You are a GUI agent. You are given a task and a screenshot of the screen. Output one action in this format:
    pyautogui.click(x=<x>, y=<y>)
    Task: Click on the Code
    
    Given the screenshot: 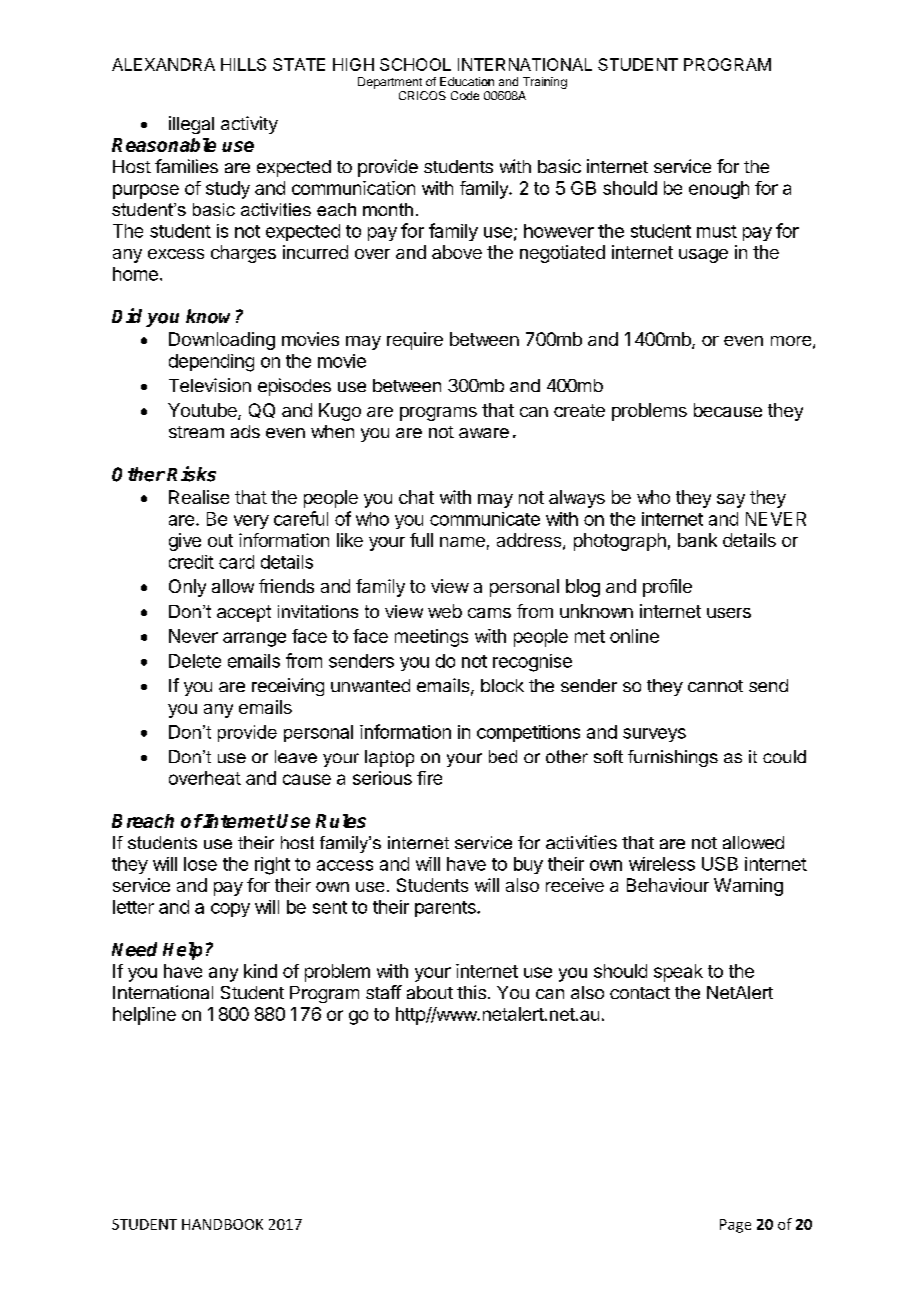 What is the action you would take?
    pyautogui.click(x=465, y=95)
